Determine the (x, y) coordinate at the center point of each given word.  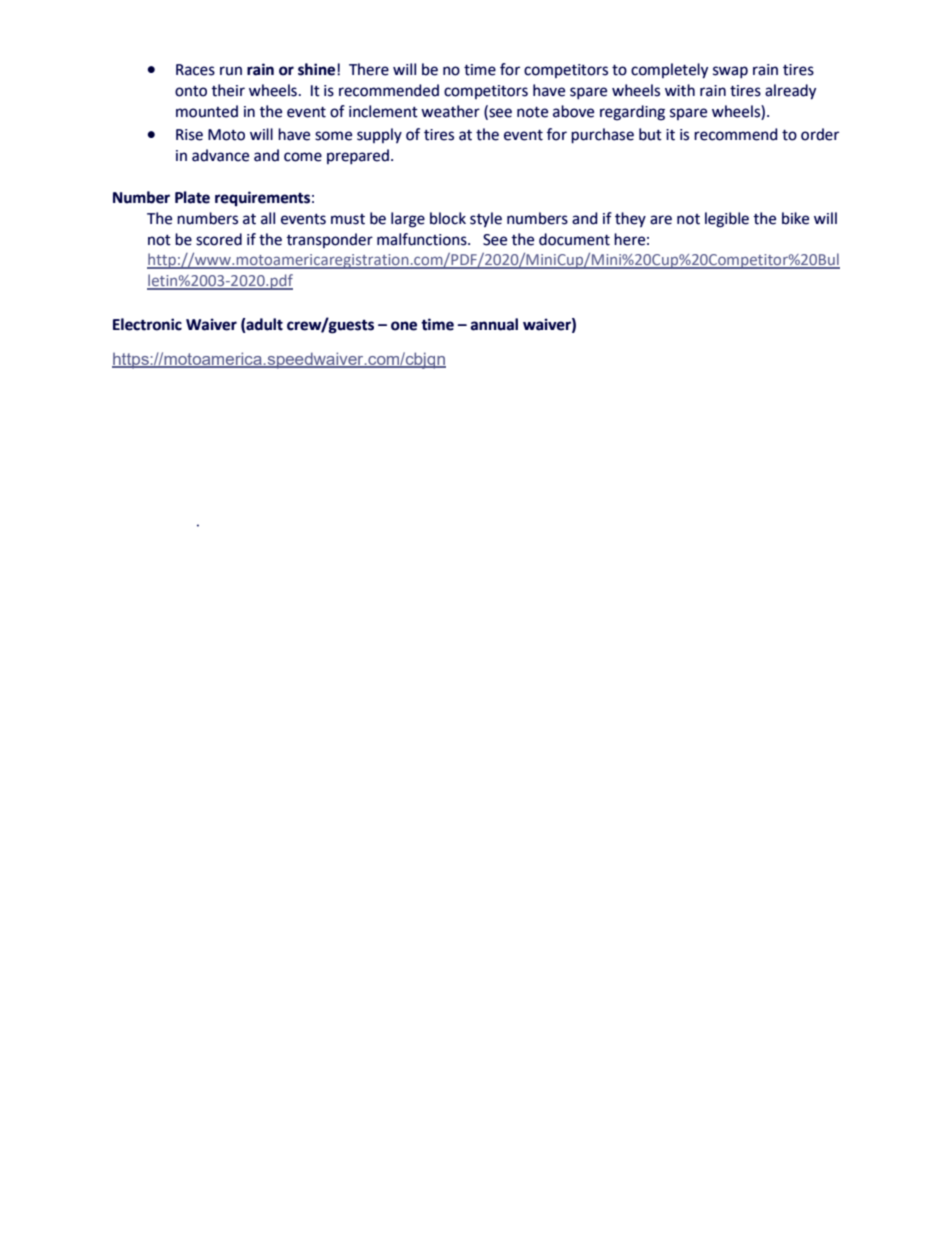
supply (379, 135)
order (820, 134)
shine (318, 69)
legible (727, 220)
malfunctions (423, 239)
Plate (192, 197)
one (404, 326)
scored (219, 239)
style (486, 219)
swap (730, 72)
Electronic (147, 324)
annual (494, 324)
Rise (189, 135)
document (574, 239)
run (231, 71)
